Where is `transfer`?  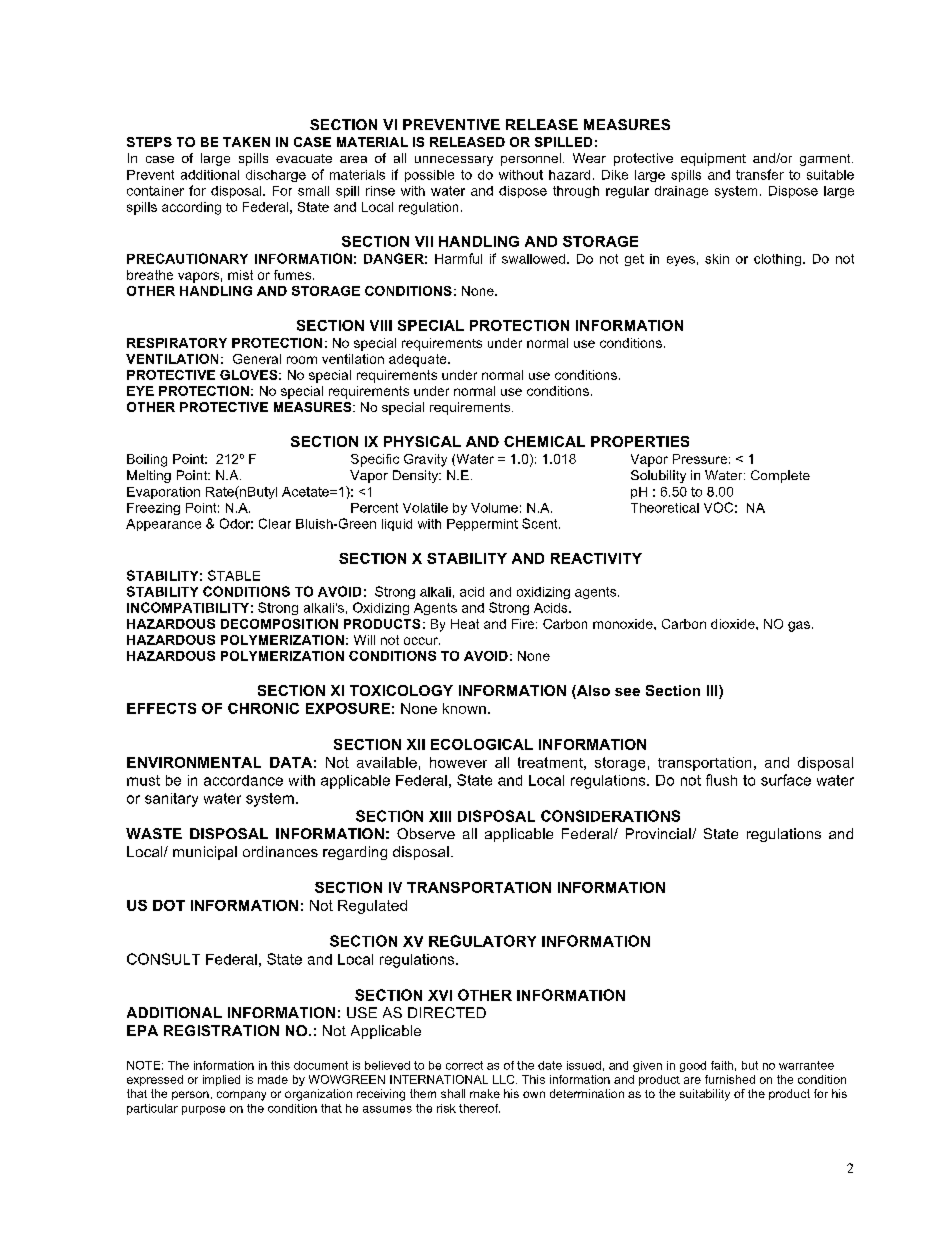 transfer is located at coordinates (760, 174).
